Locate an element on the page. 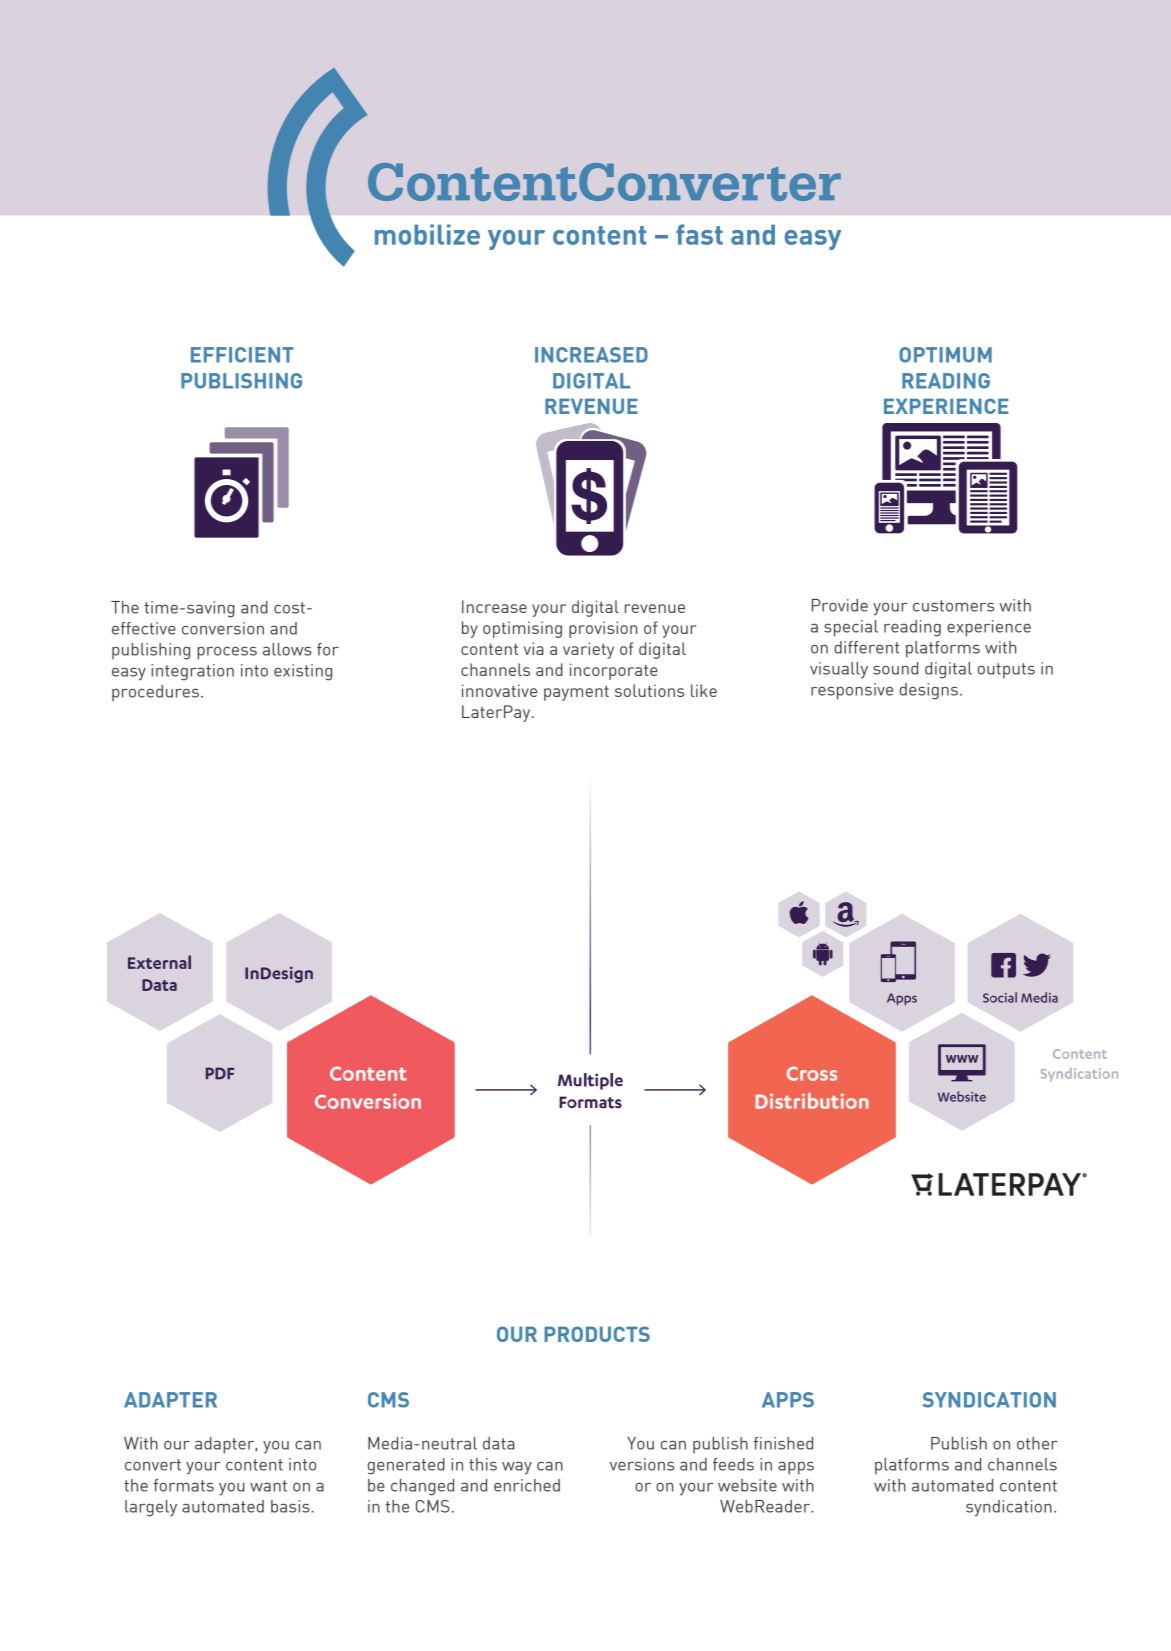  versions is located at coordinates (642, 1464).
